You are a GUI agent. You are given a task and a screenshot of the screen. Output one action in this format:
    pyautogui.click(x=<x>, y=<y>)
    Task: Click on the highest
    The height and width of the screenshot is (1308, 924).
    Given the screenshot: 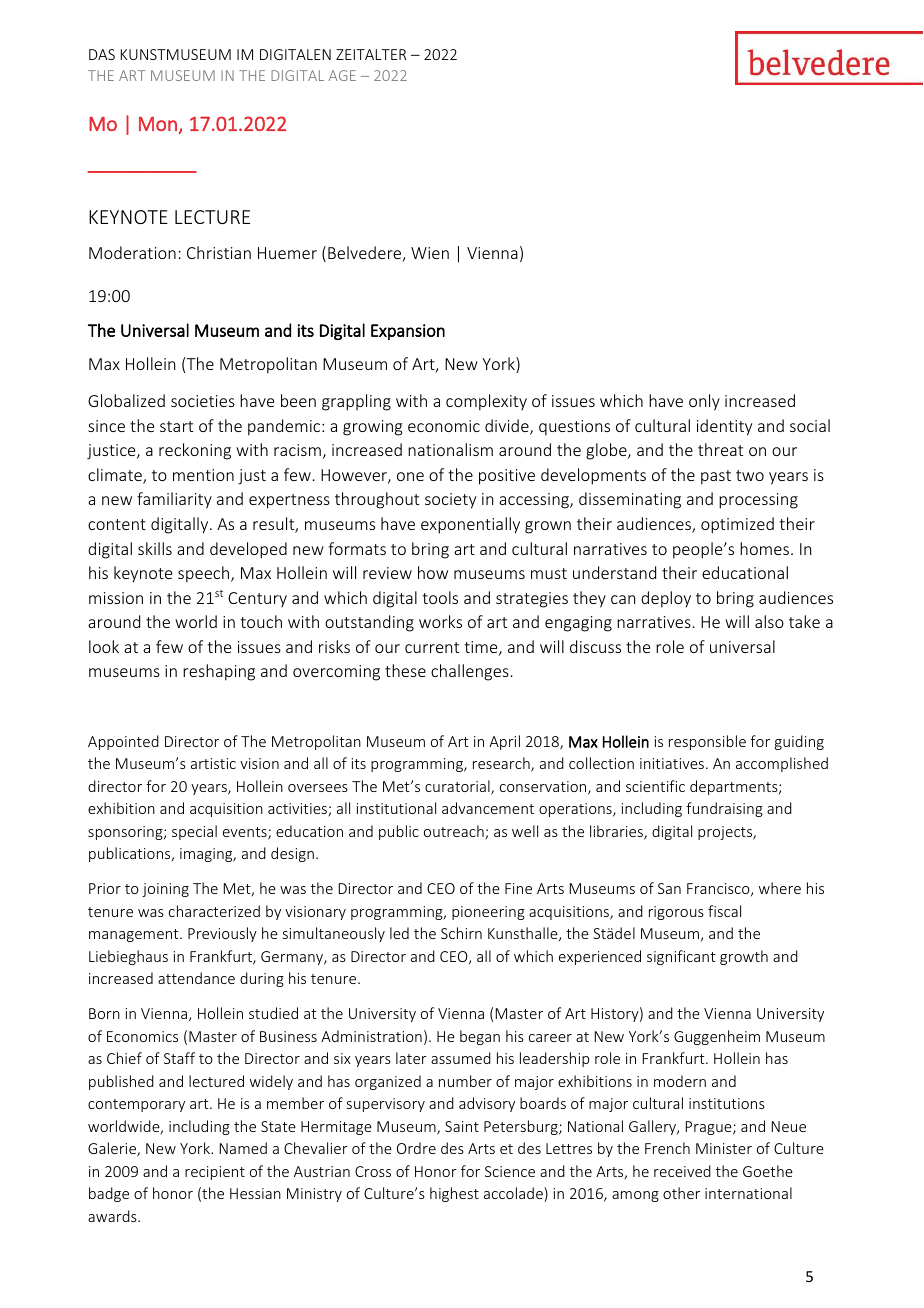 What is the action you would take?
    pyautogui.click(x=454, y=1194)
